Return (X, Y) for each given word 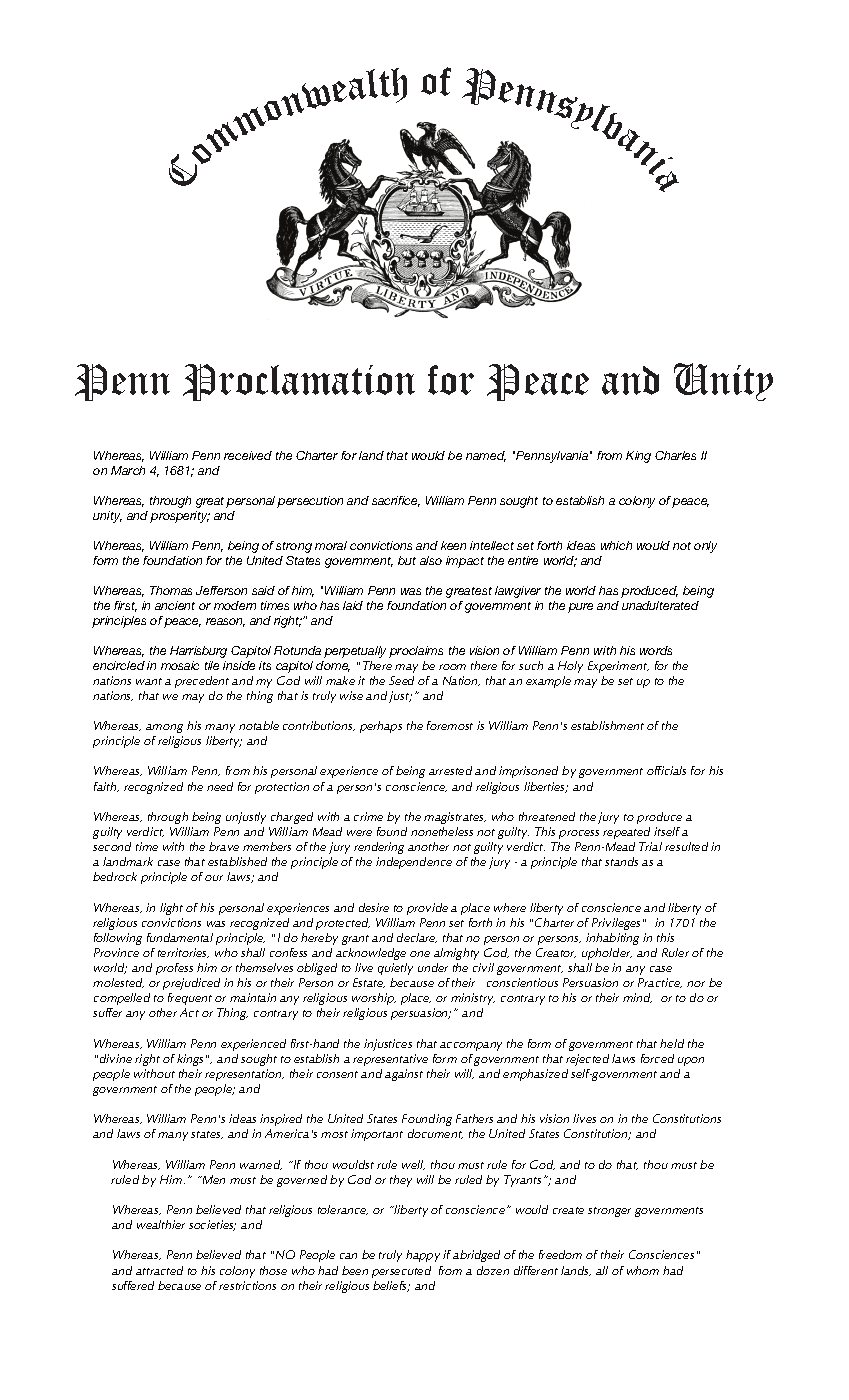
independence (414, 863)
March (128, 470)
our (214, 878)
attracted (159, 1270)
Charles (675, 455)
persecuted (401, 1272)
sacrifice (396, 501)
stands (621, 861)
